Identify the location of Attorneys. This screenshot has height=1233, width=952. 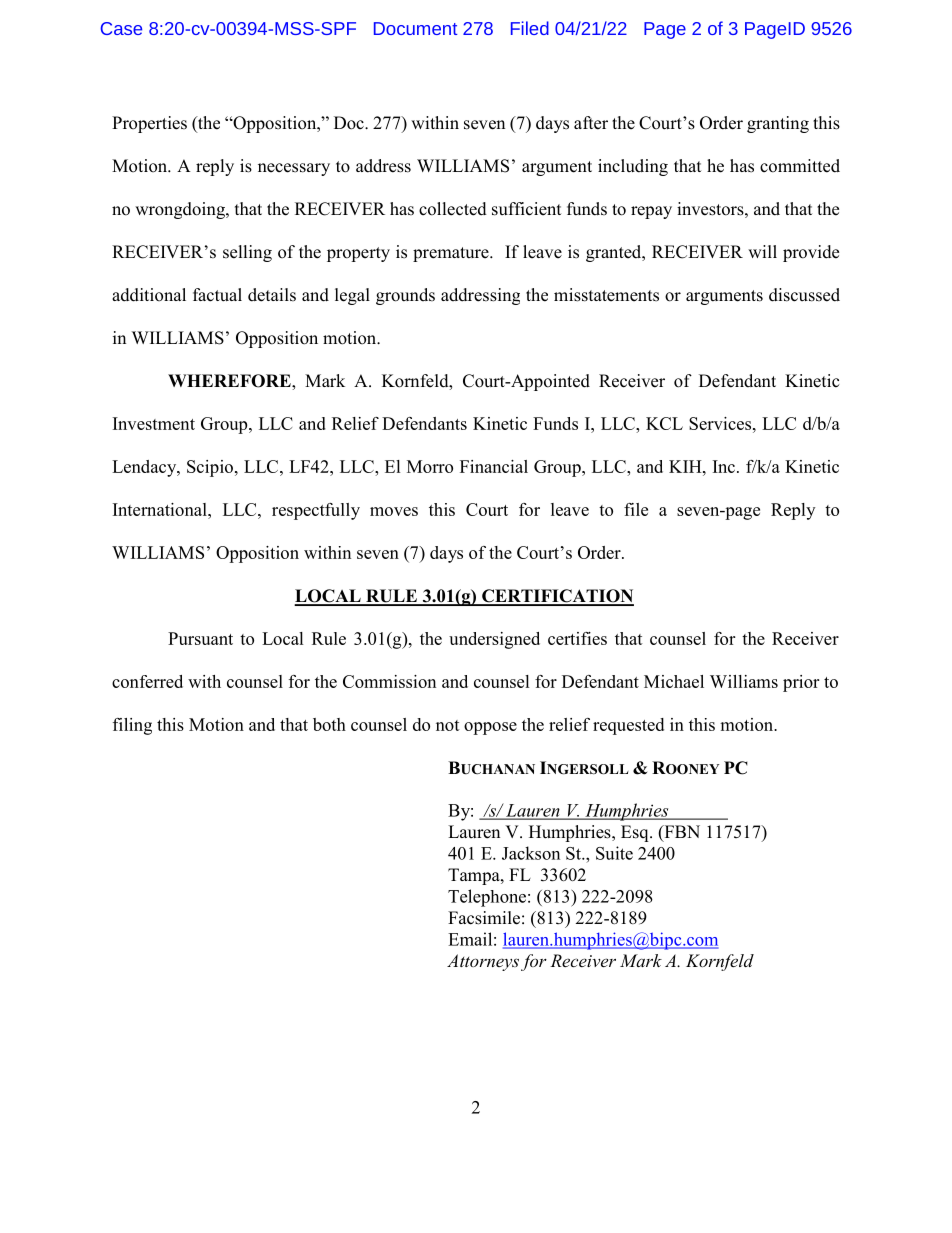
(483, 962).
